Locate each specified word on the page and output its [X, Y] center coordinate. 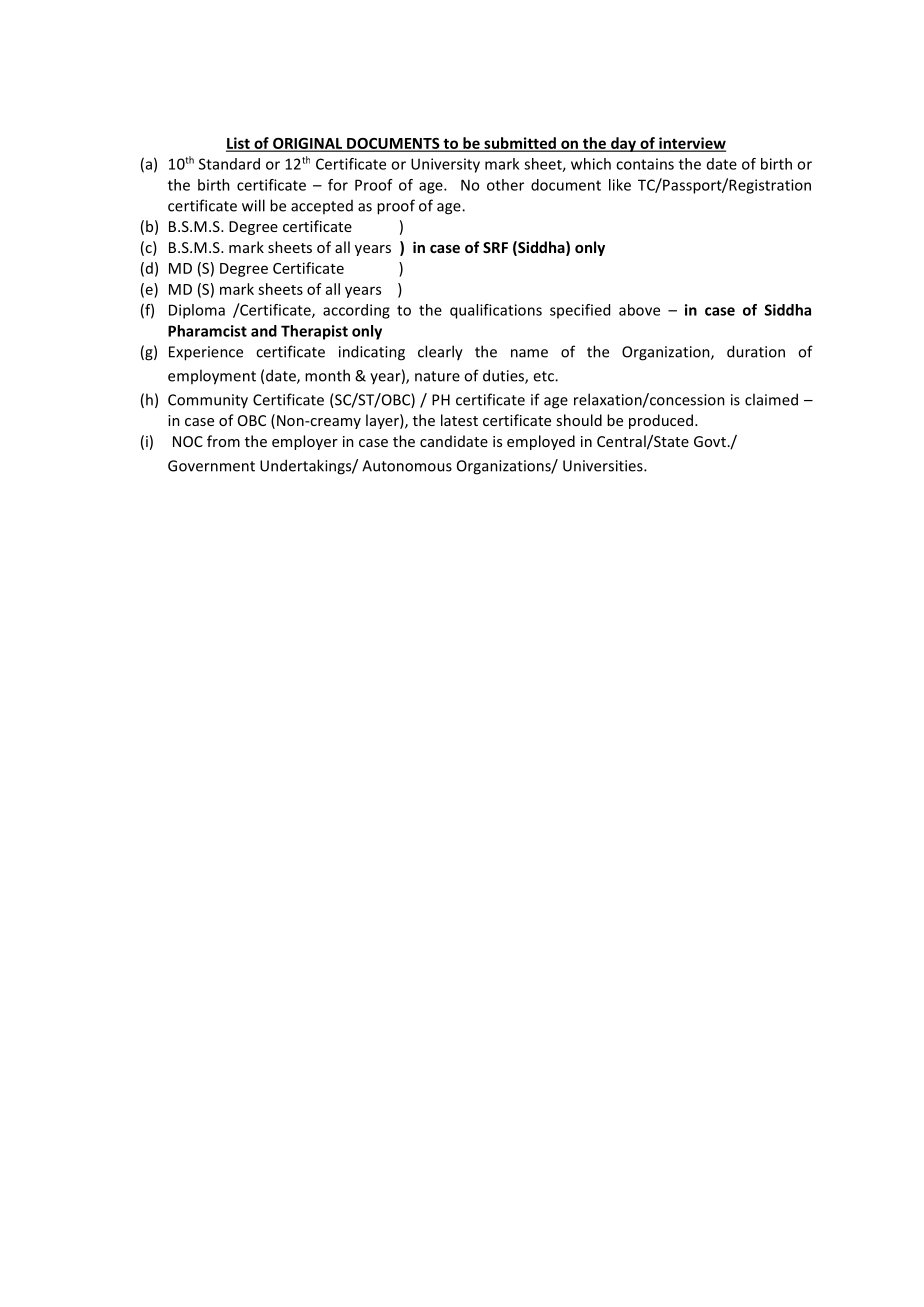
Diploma [197, 311]
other [505, 185]
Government [211, 466]
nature [437, 376]
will [253, 205]
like [620, 185]
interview [691, 144]
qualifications [496, 311]
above [639, 310]
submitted [520, 144]
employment [212, 377]
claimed [771, 399]
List [239, 144]
